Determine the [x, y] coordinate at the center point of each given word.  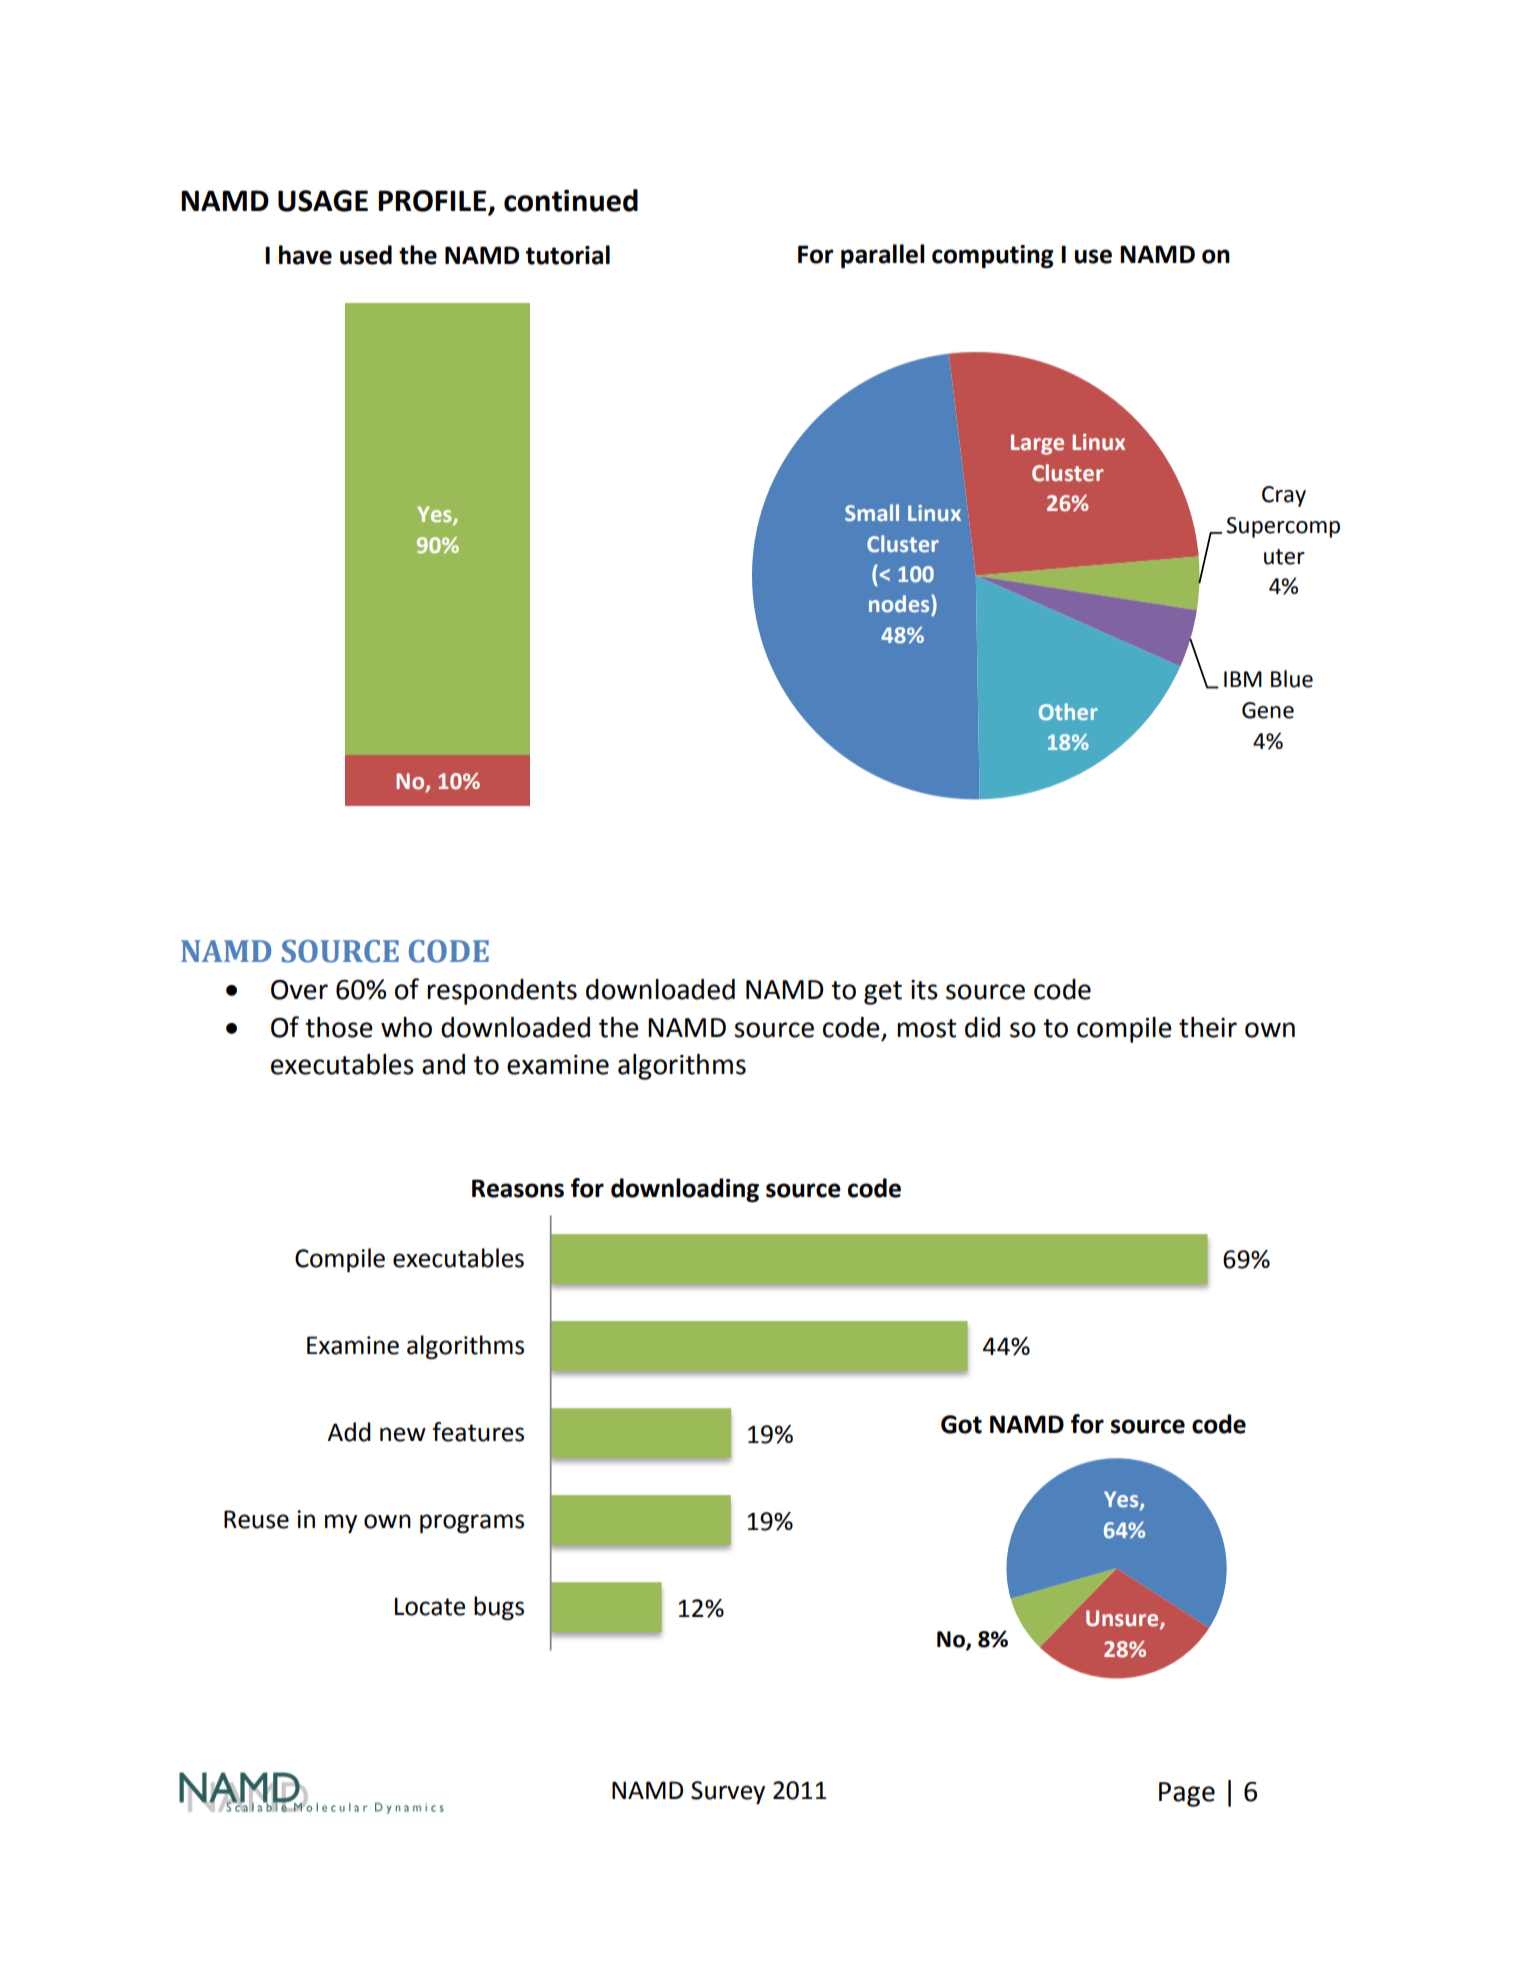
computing [993, 256]
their [1208, 1027]
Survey [728, 1792]
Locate [430, 1606]
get [883, 993]
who [406, 1027]
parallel [883, 256]
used [366, 255]
